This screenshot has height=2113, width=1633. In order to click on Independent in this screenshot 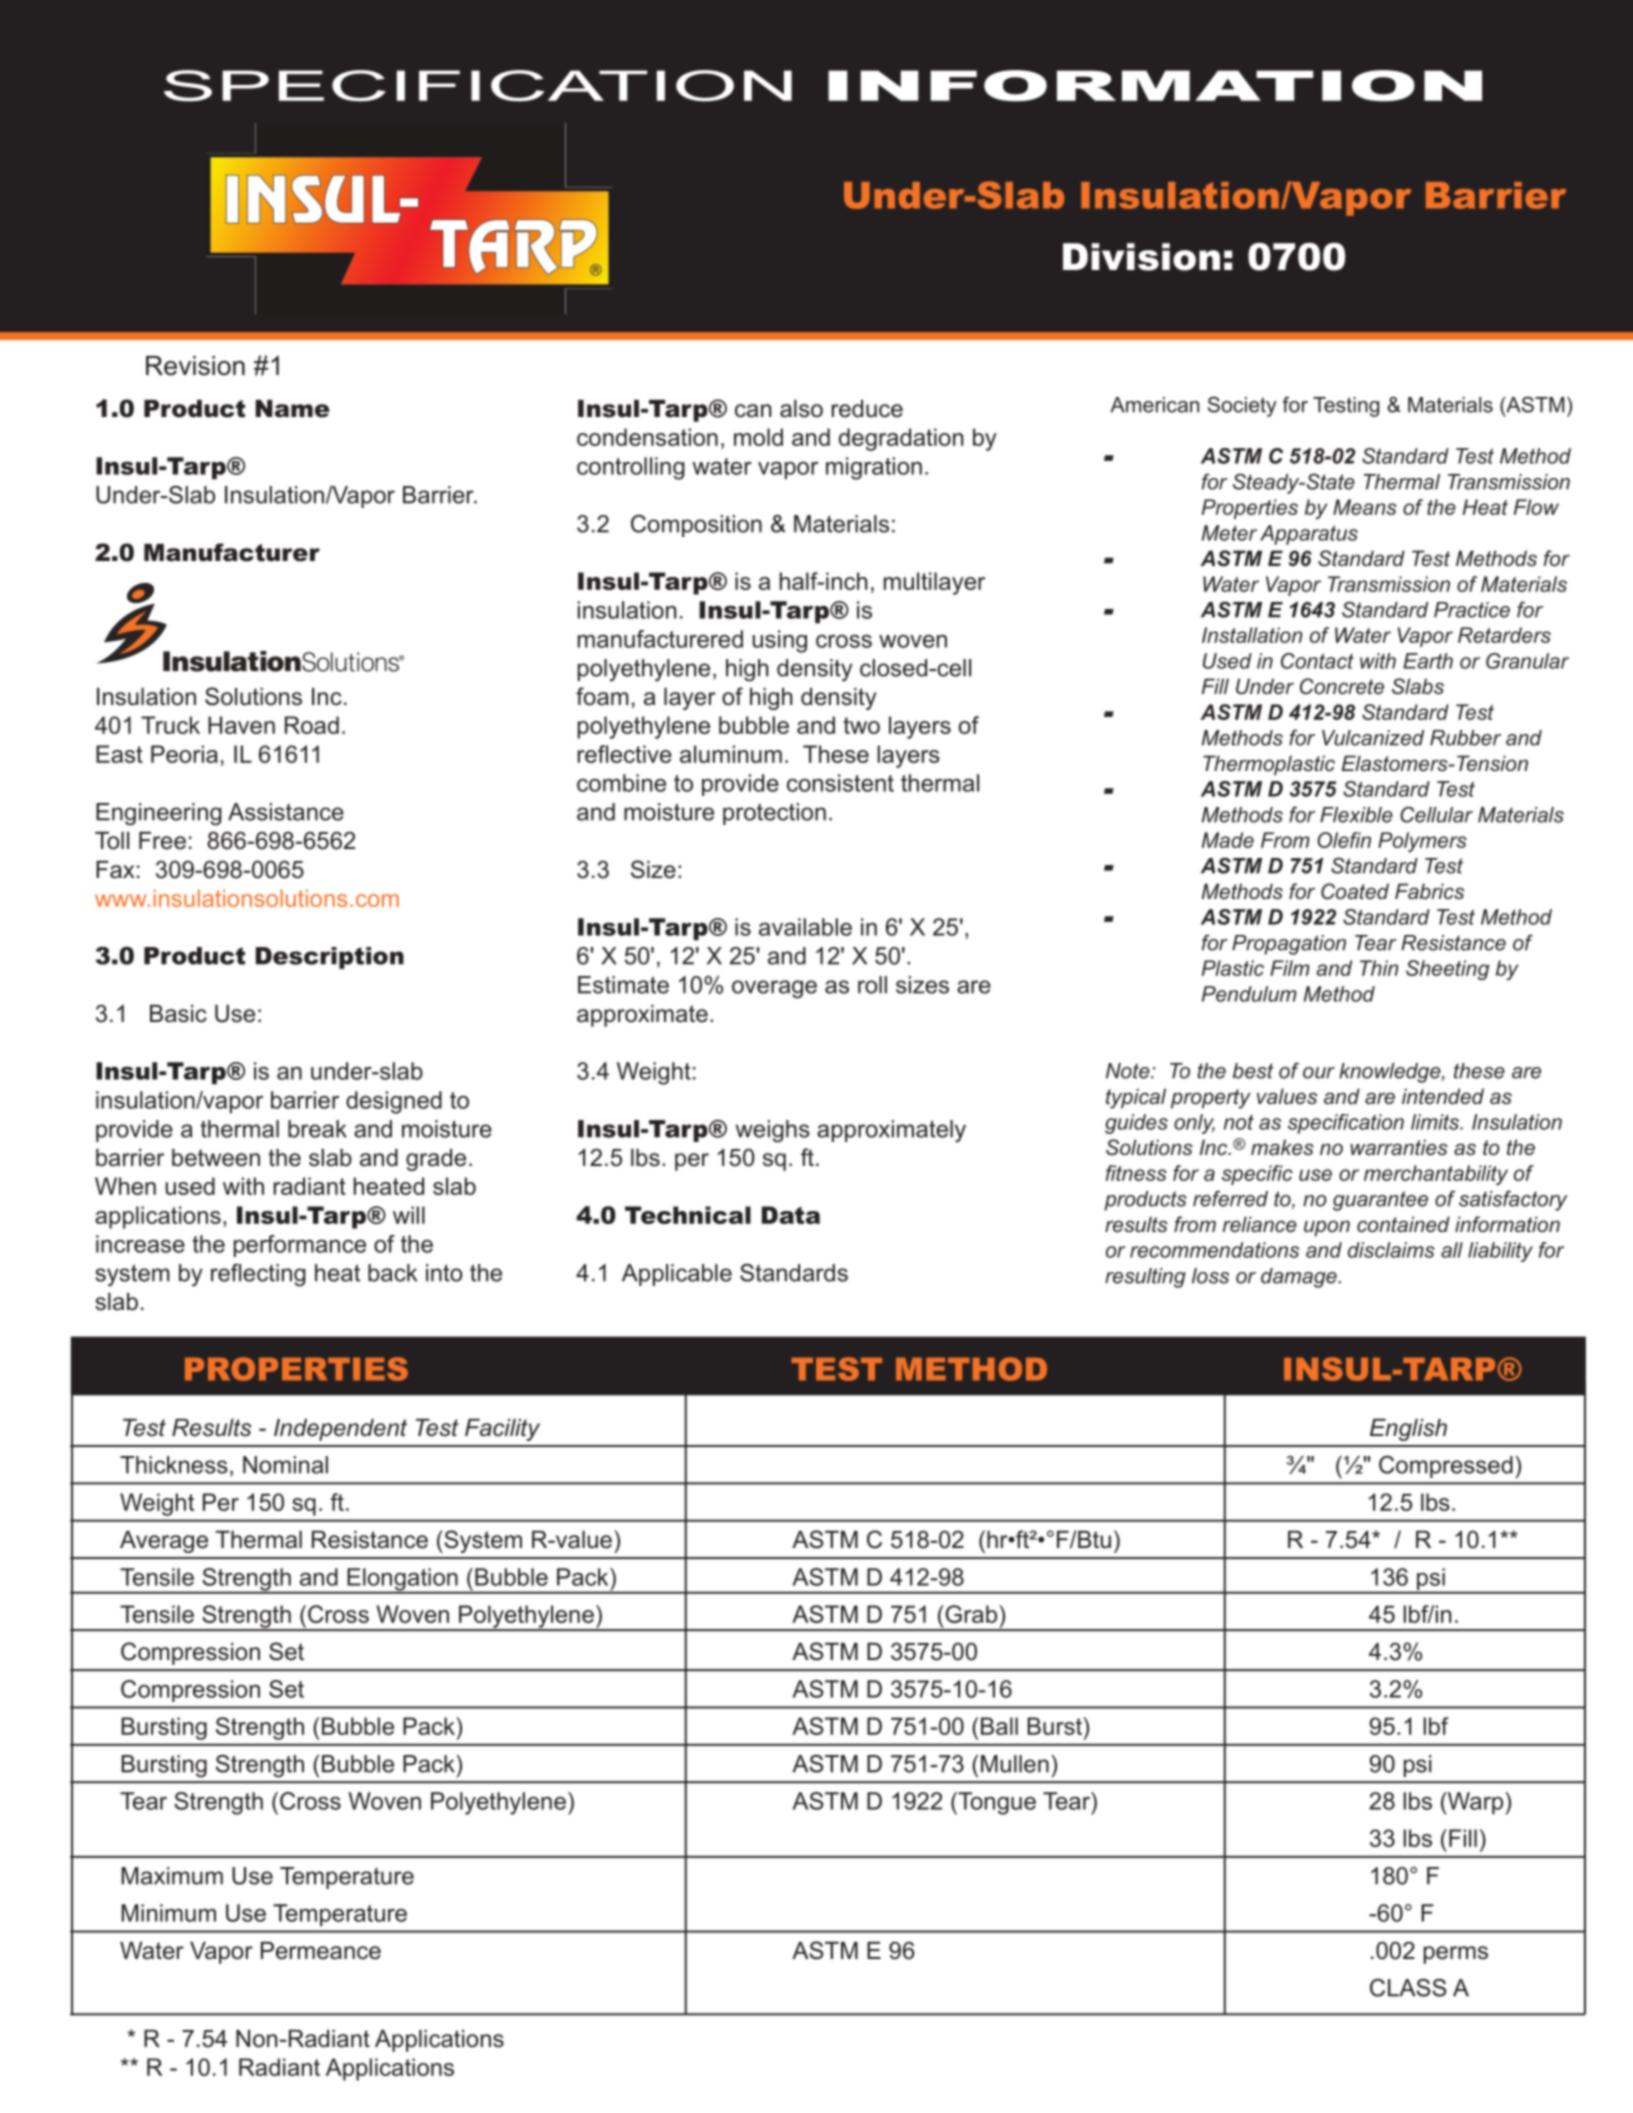, I will do `click(340, 1430)`.
